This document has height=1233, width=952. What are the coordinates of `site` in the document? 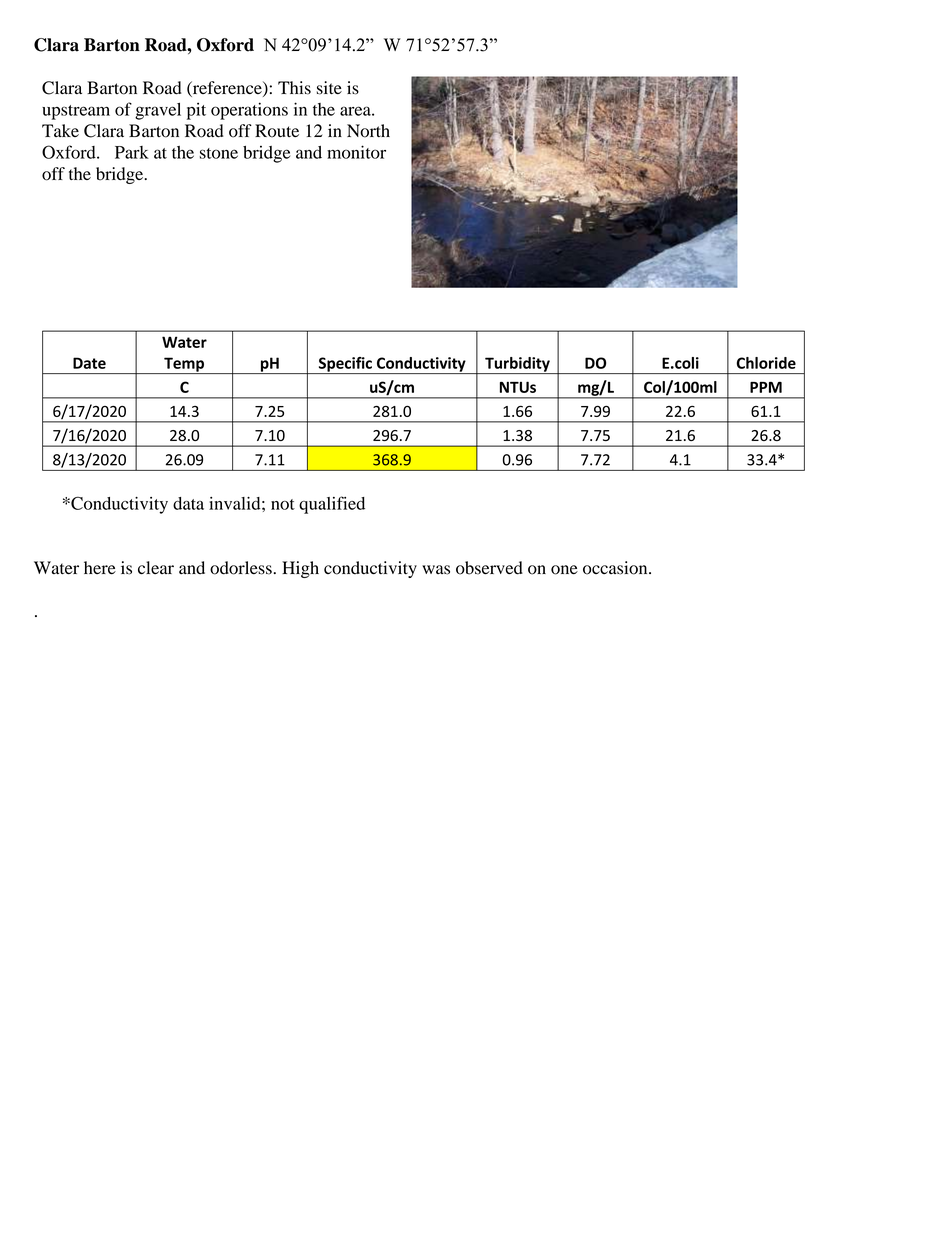 It's located at (329, 88).
